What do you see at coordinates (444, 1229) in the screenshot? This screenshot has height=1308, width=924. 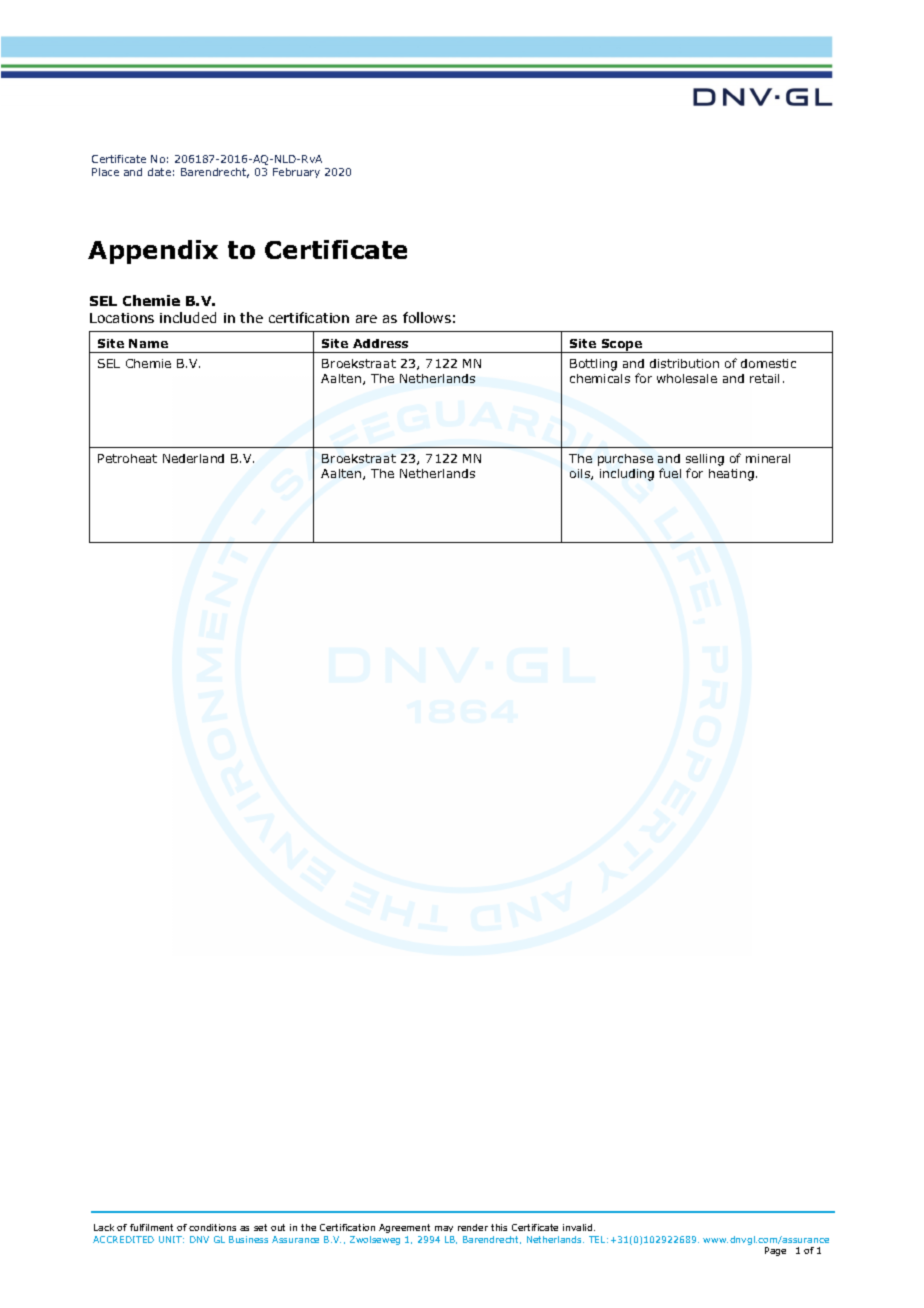 I see `may` at bounding box center [444, 1229].
